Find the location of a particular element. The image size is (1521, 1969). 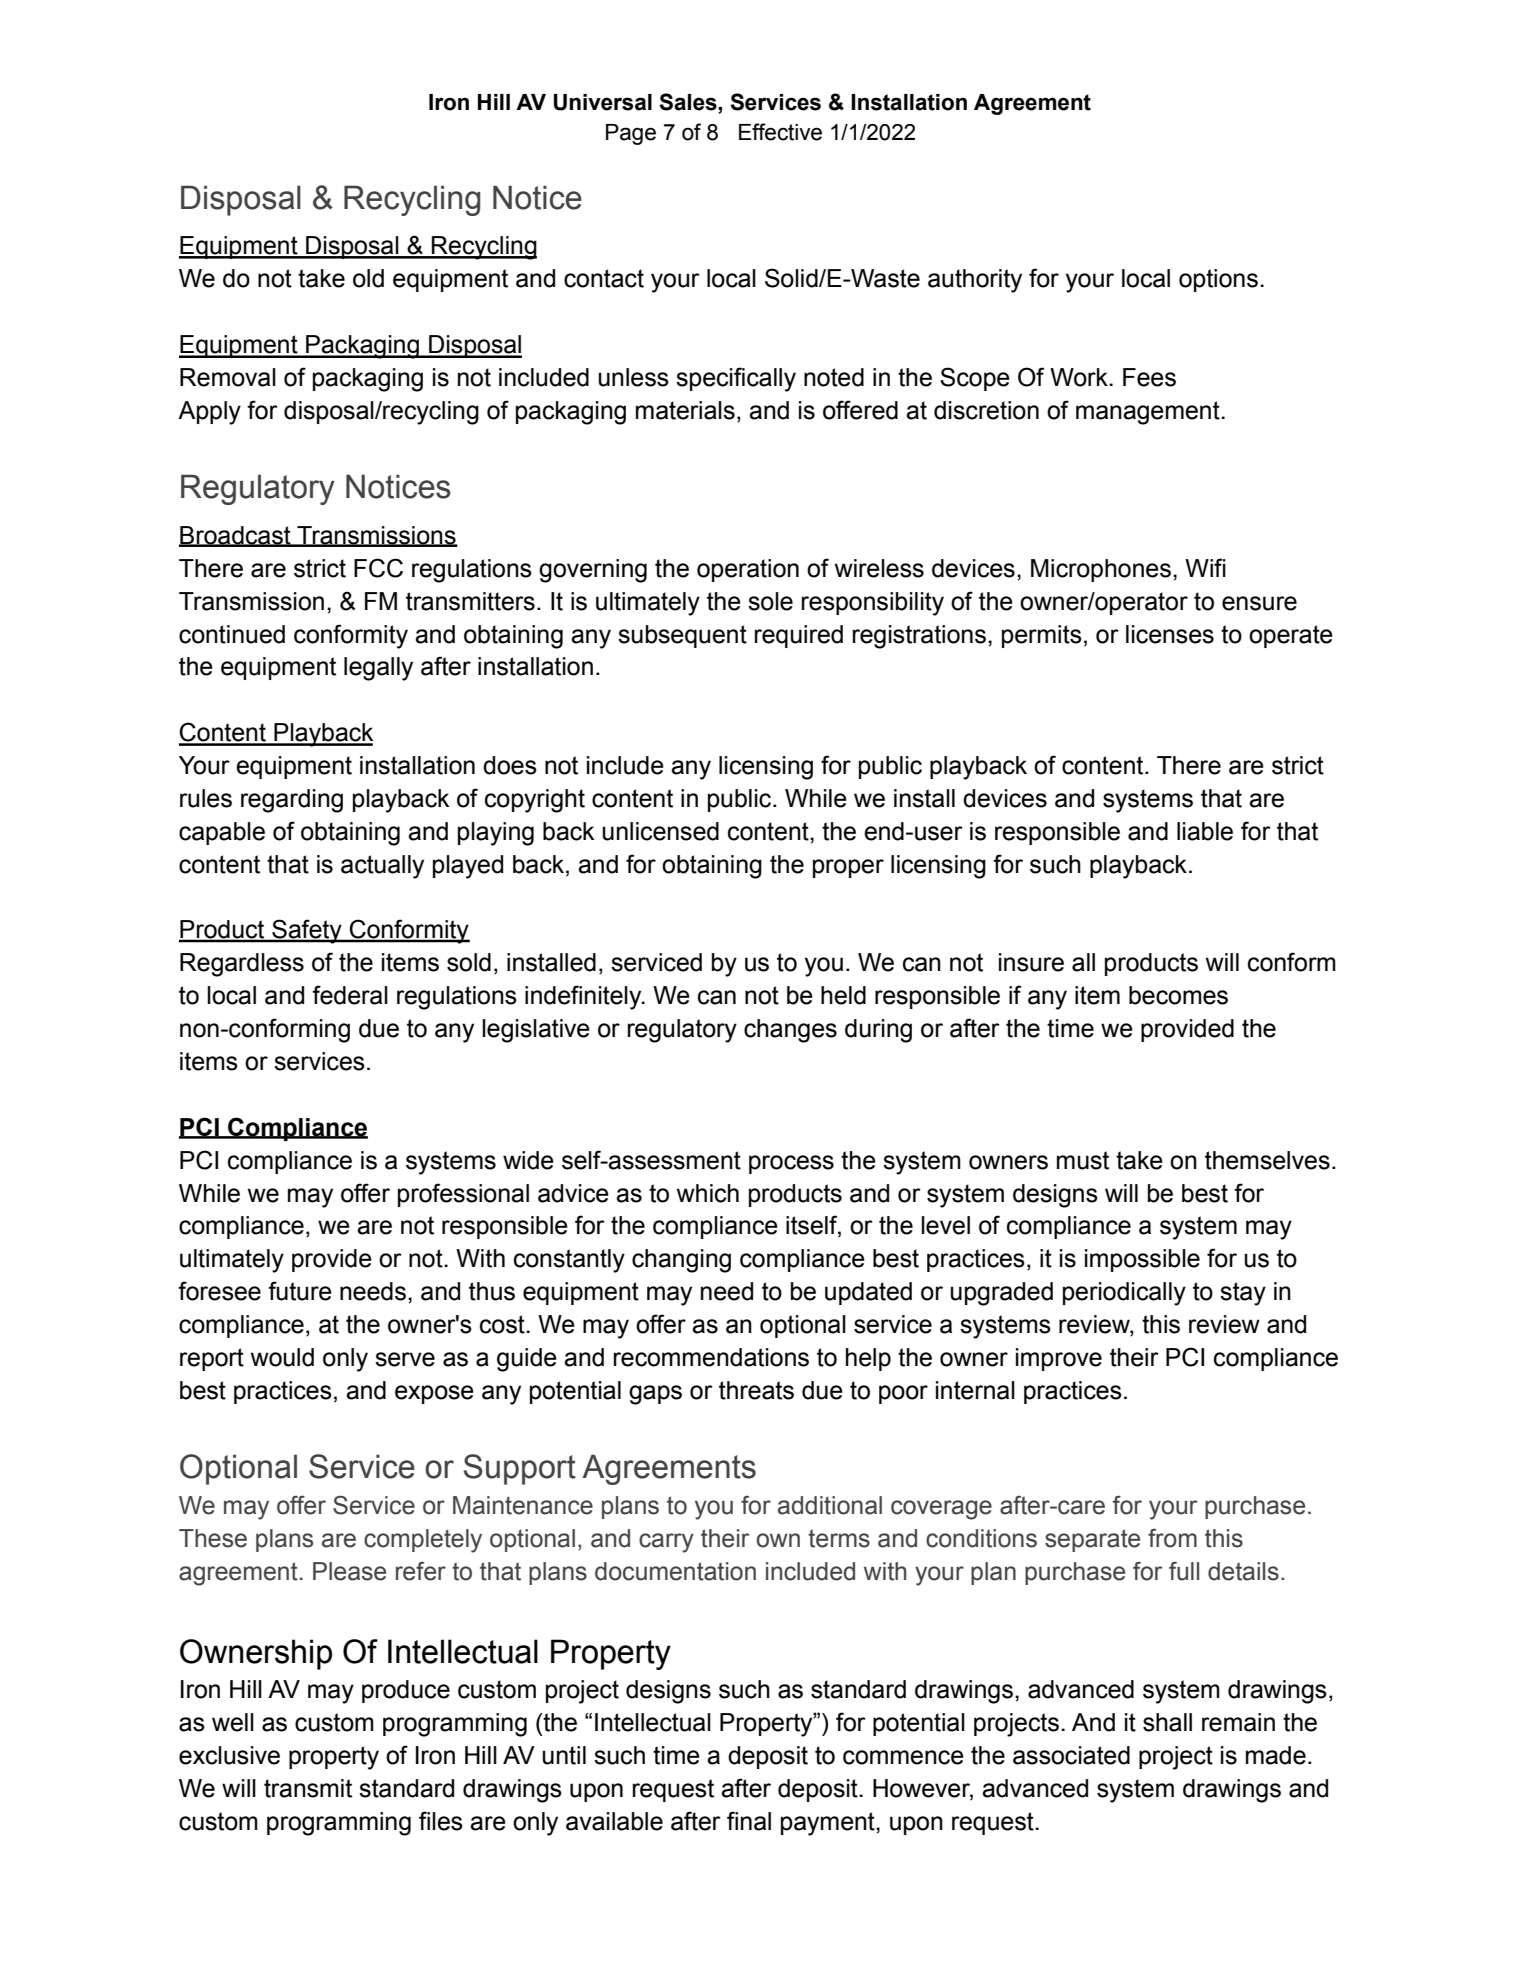

final is located at coordinates (749, 1821).
